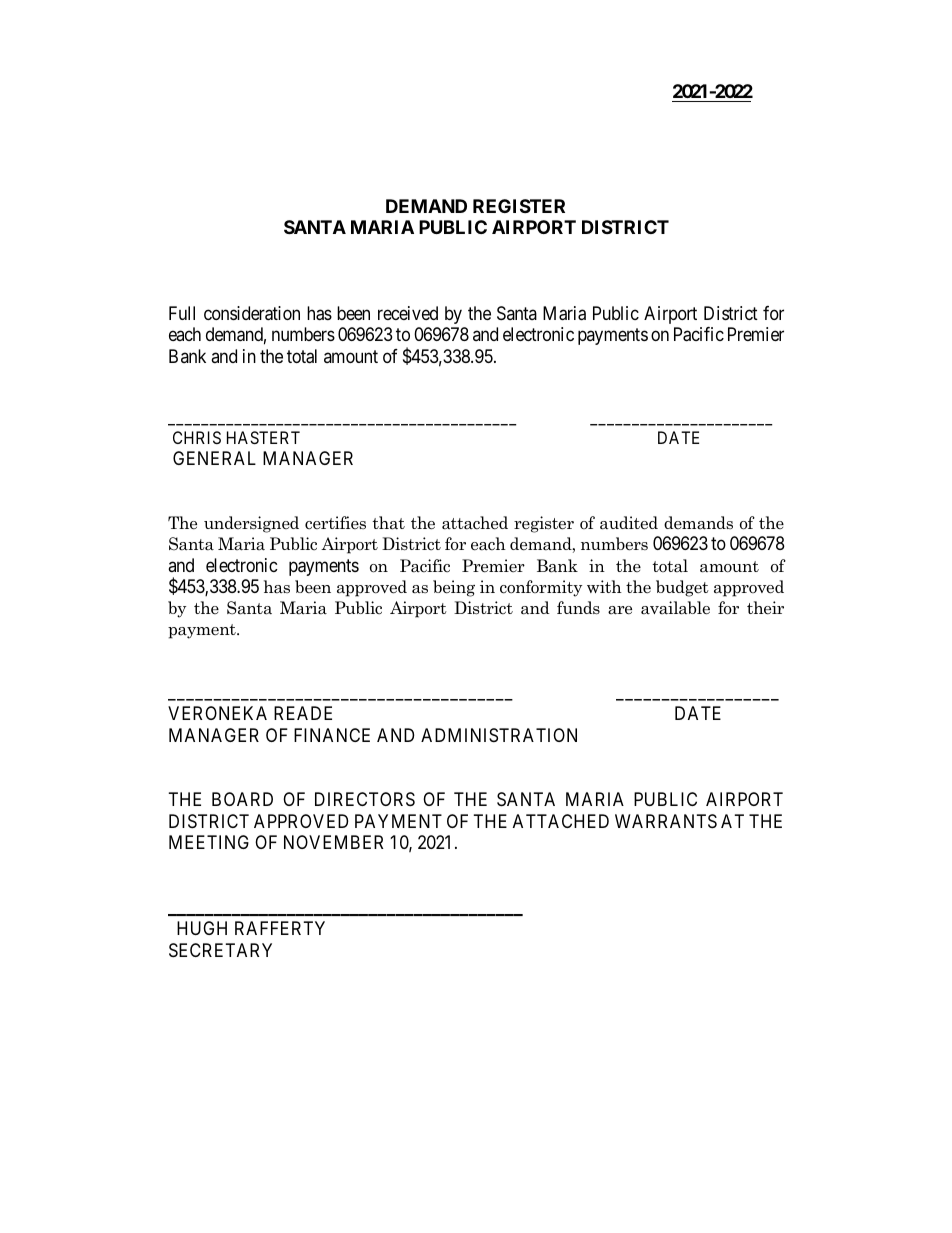  I want to click on BOARD, so click(242, 799).
